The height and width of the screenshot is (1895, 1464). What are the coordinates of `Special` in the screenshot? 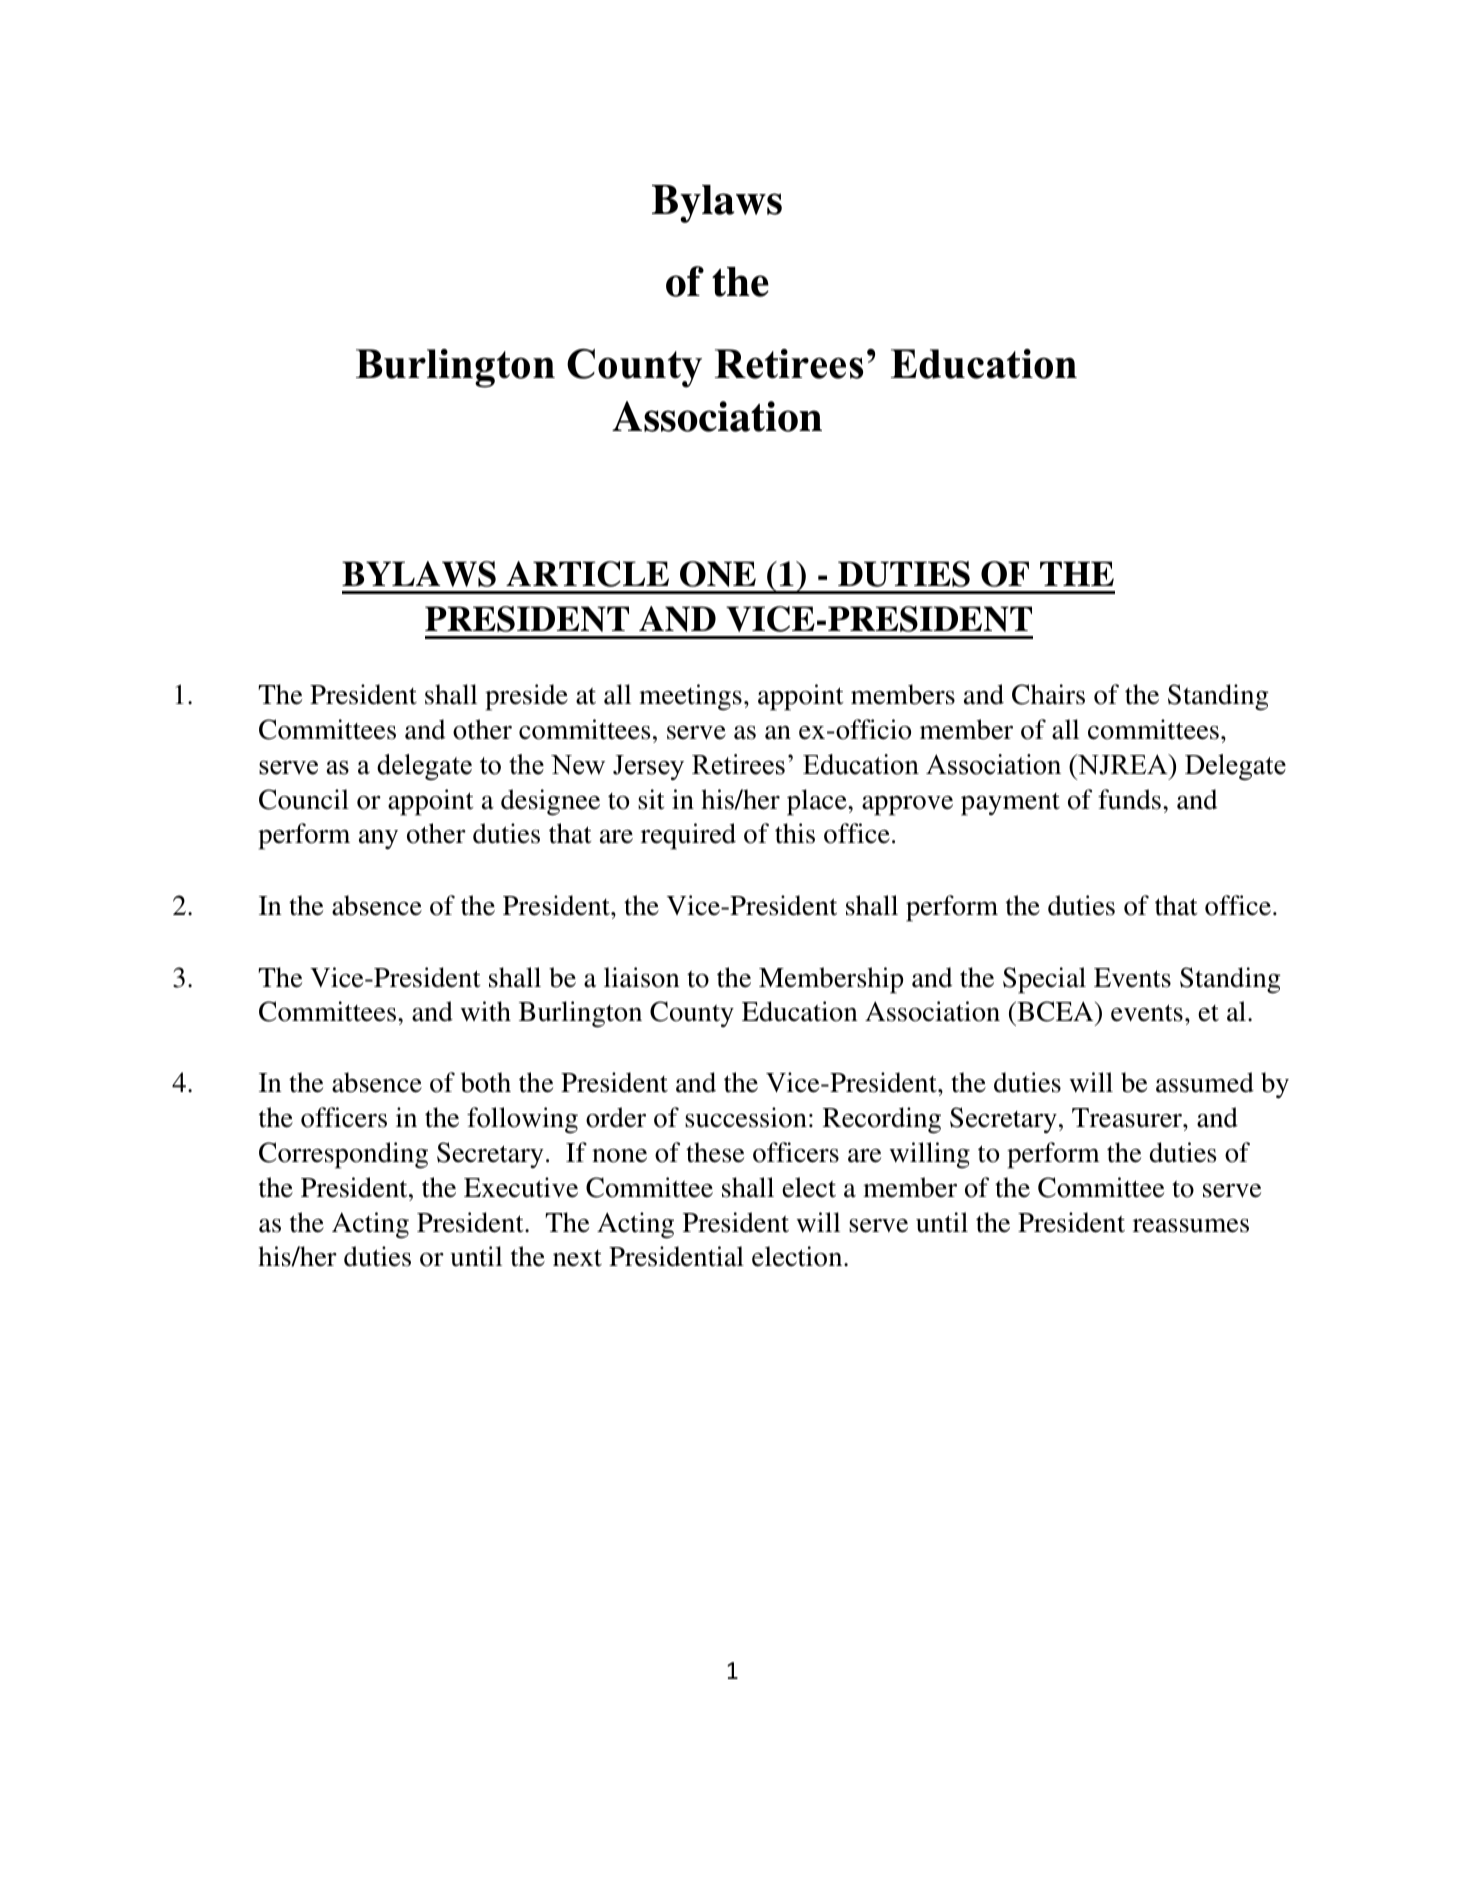 It's located at (1044, 980).
